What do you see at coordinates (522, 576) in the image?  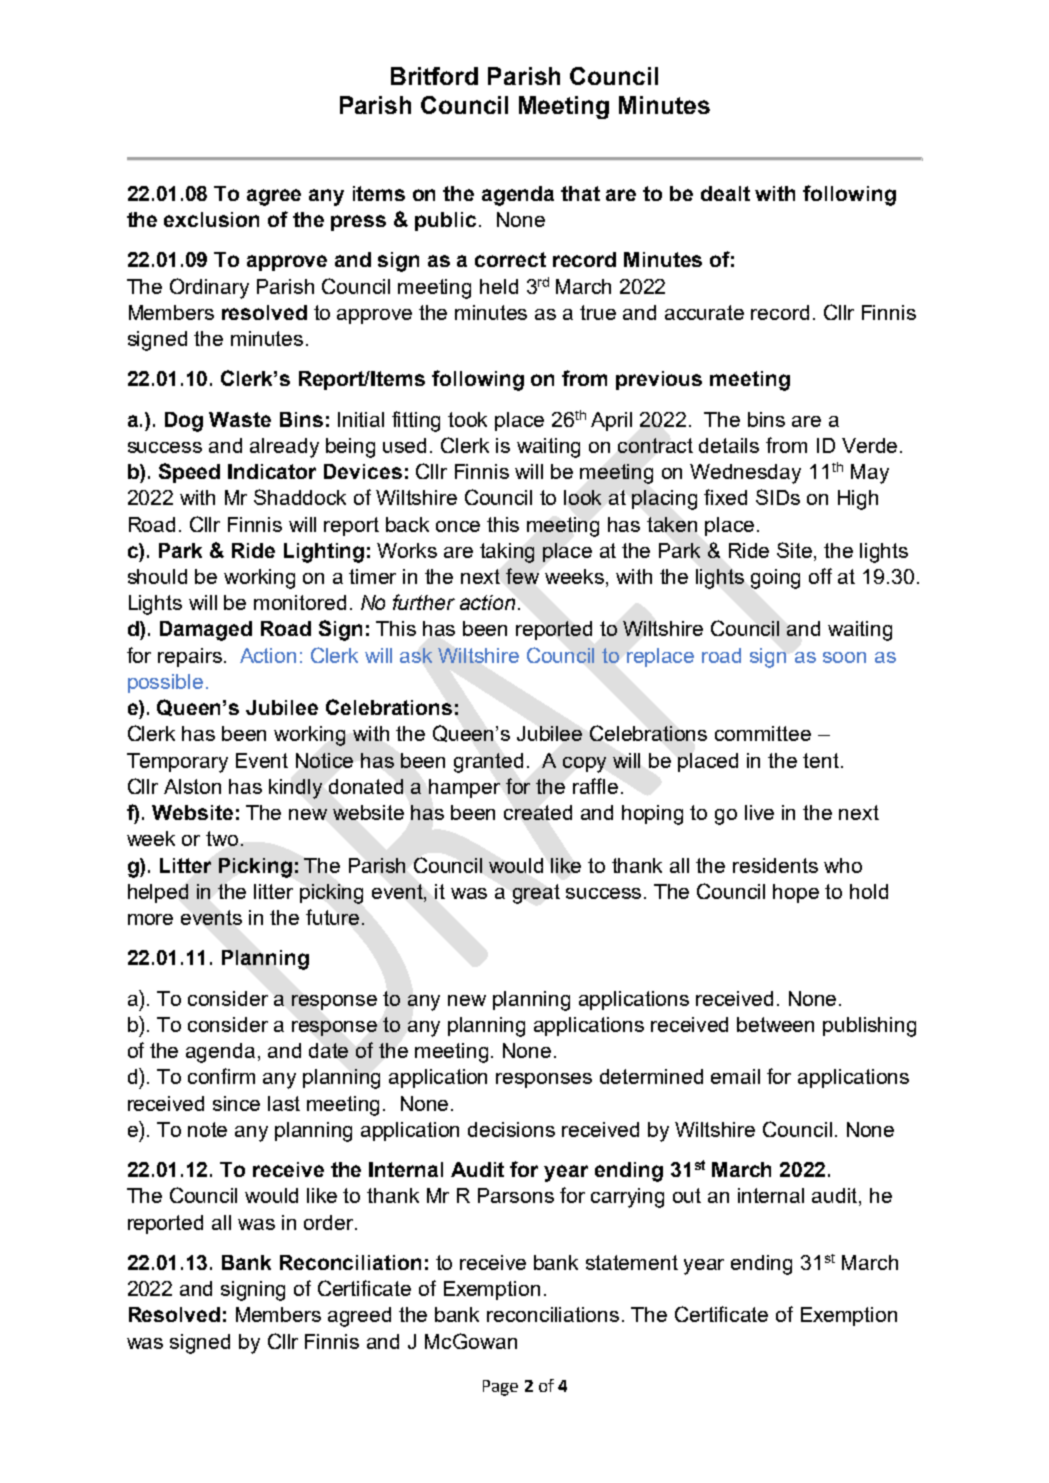 I see `few` at bounding box center [522, 576].
